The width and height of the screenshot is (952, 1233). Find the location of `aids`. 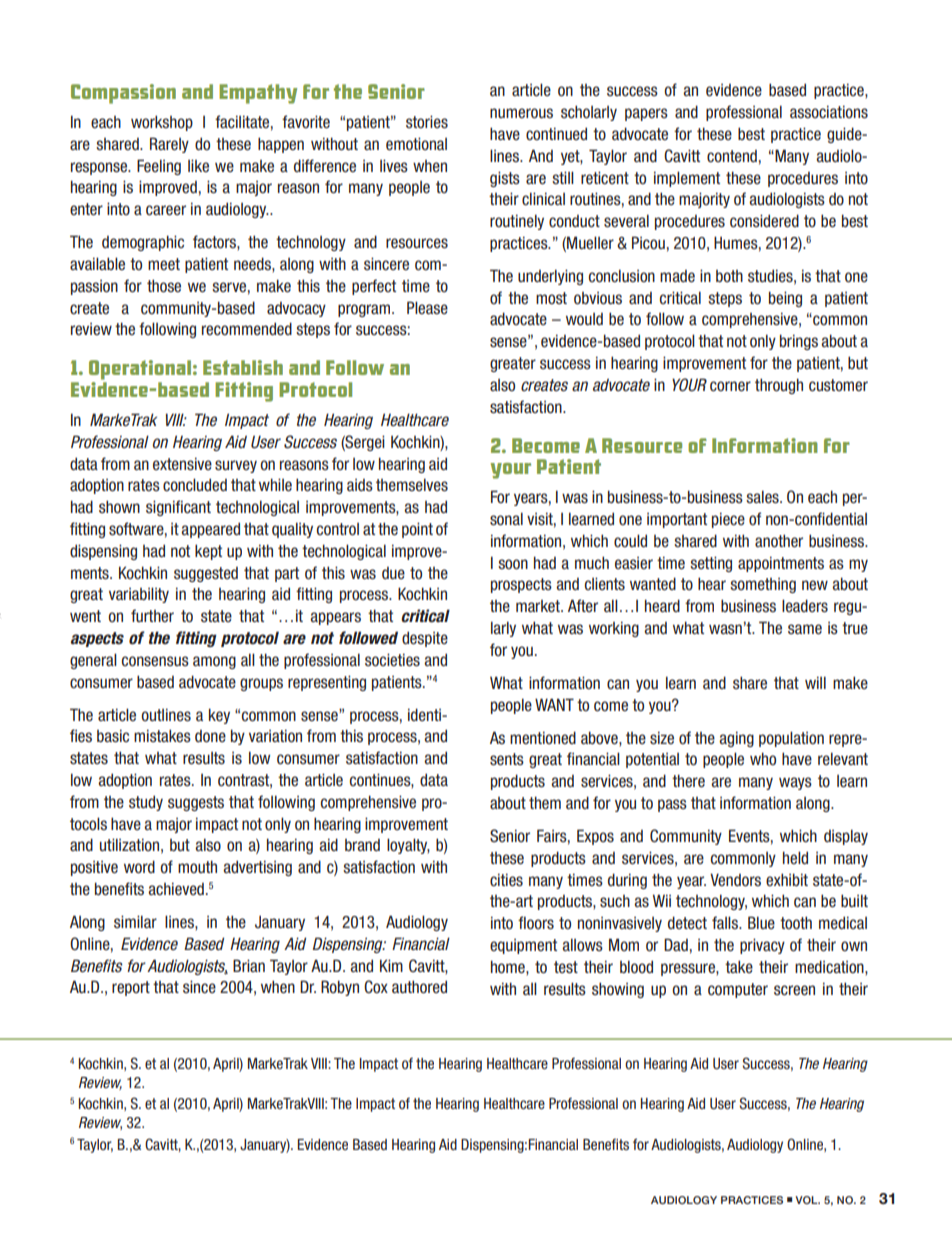

aids is located at coordinates (360, 485).
